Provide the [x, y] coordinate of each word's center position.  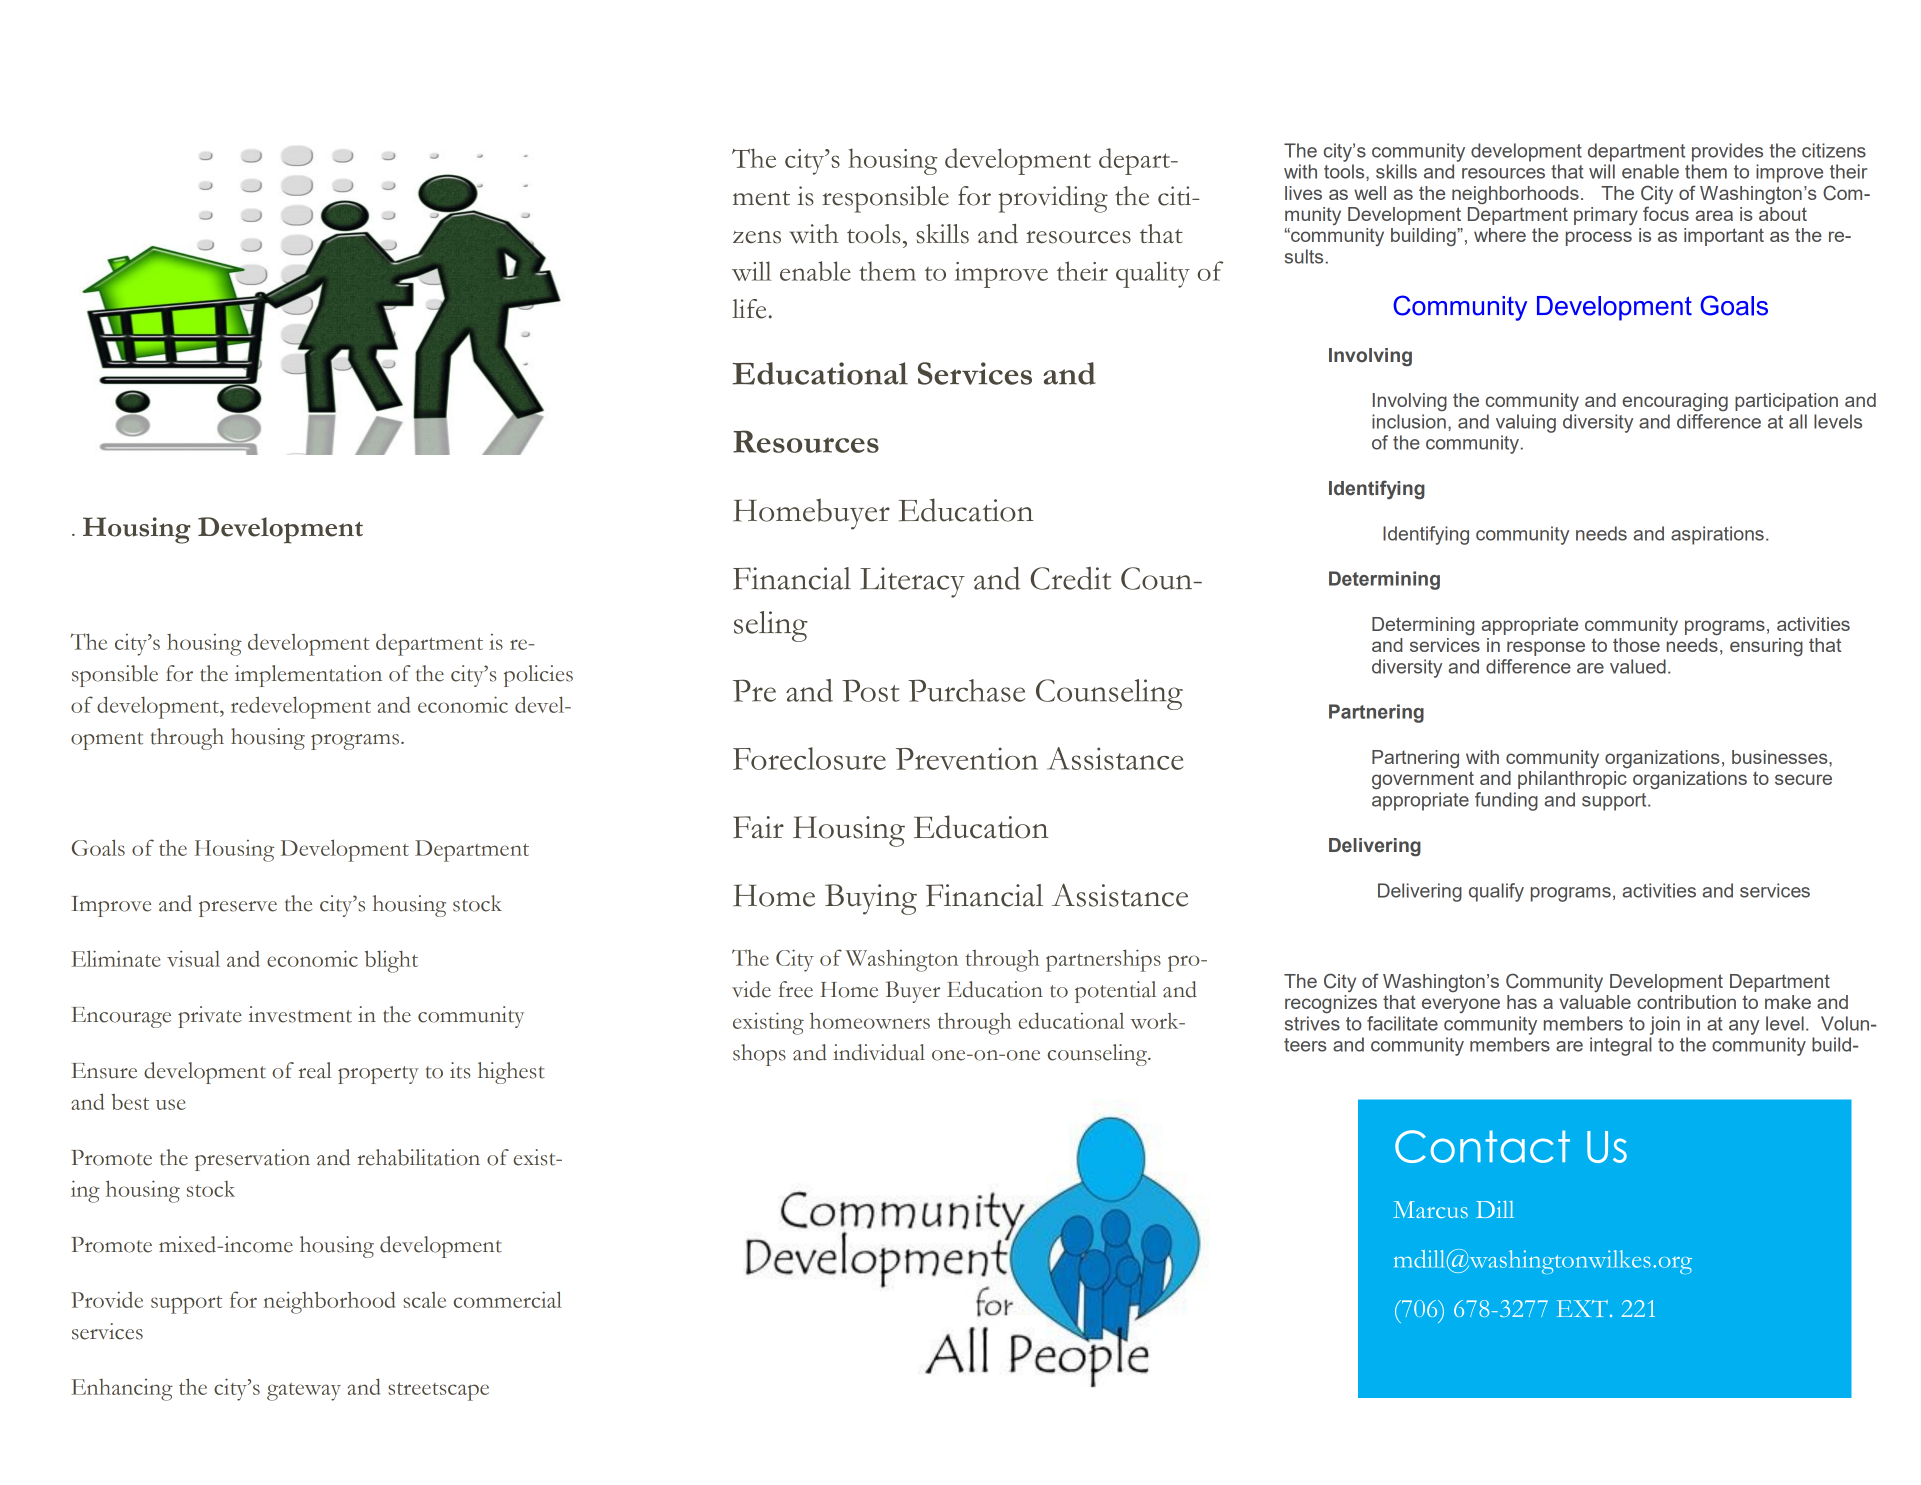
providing [1053, 199]
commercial [508, 1299]
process [1599, 238]
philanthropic [1572, 780]
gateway [304, 1392]
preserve [238, 909]
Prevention [967, 758]
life [749, 309]
